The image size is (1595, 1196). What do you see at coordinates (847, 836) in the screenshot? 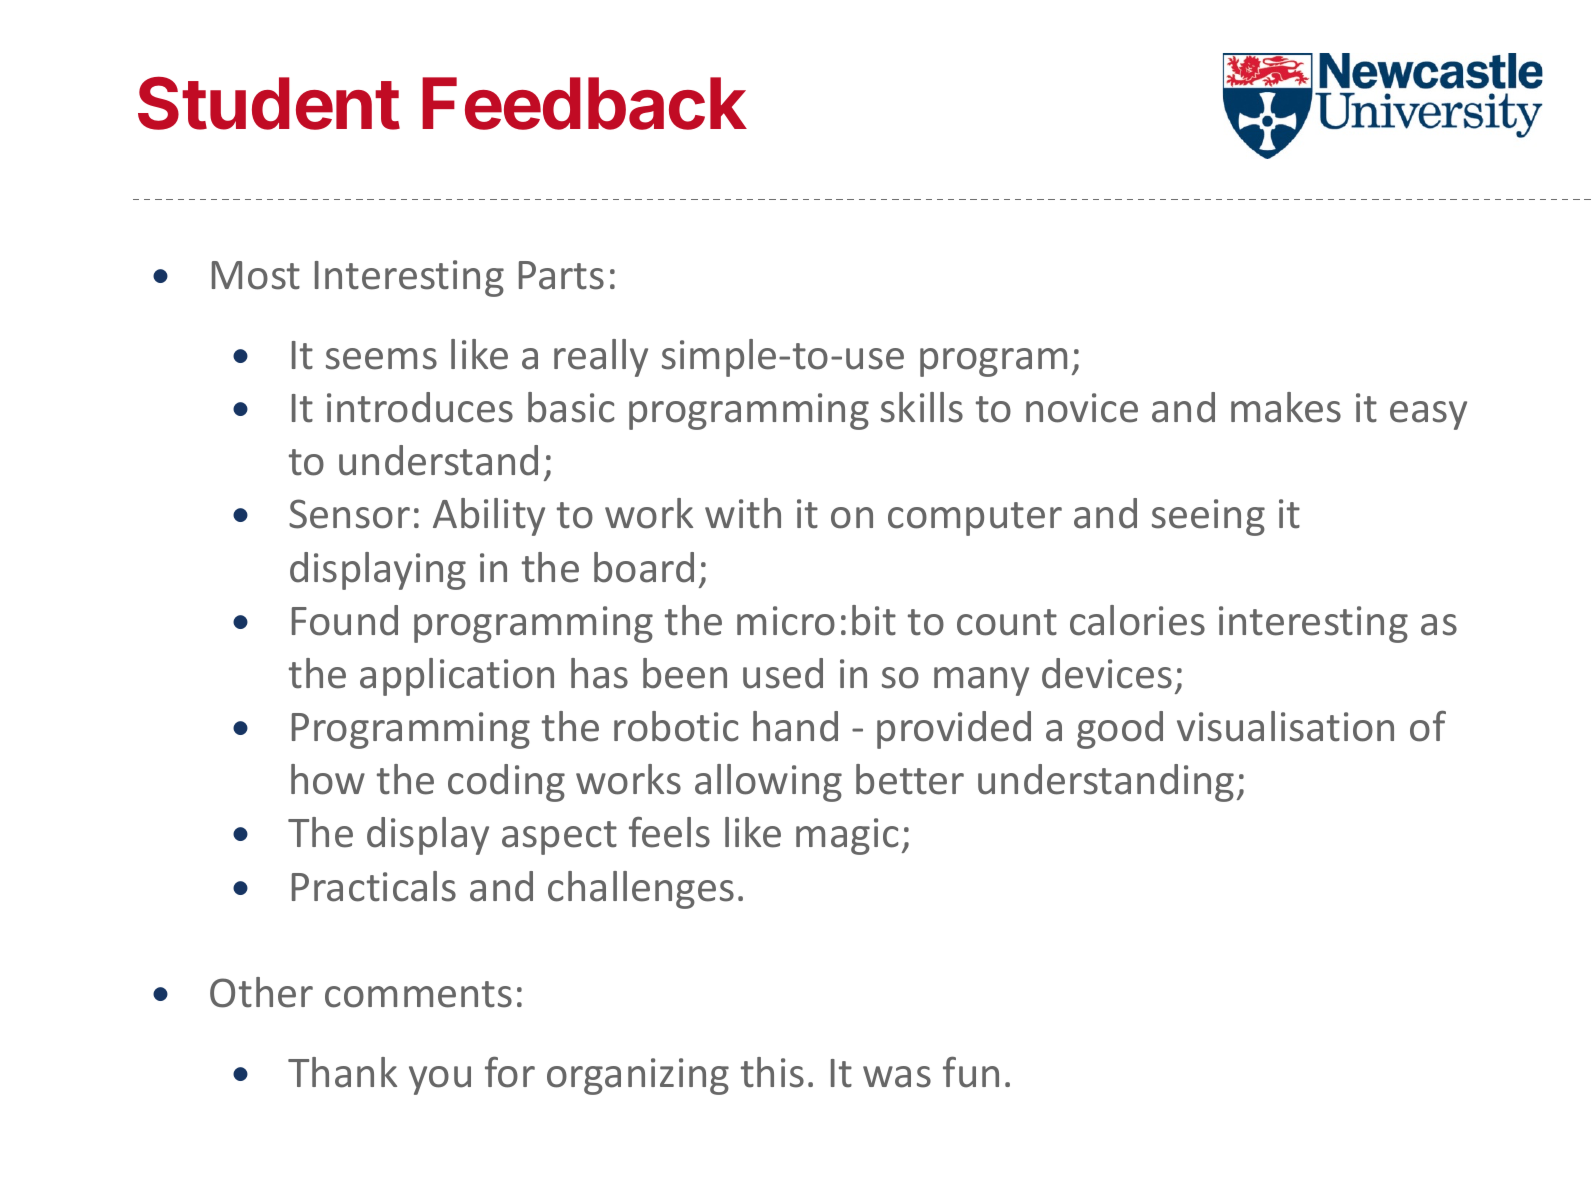
I see `magic` at bounding box center [847, 836].
